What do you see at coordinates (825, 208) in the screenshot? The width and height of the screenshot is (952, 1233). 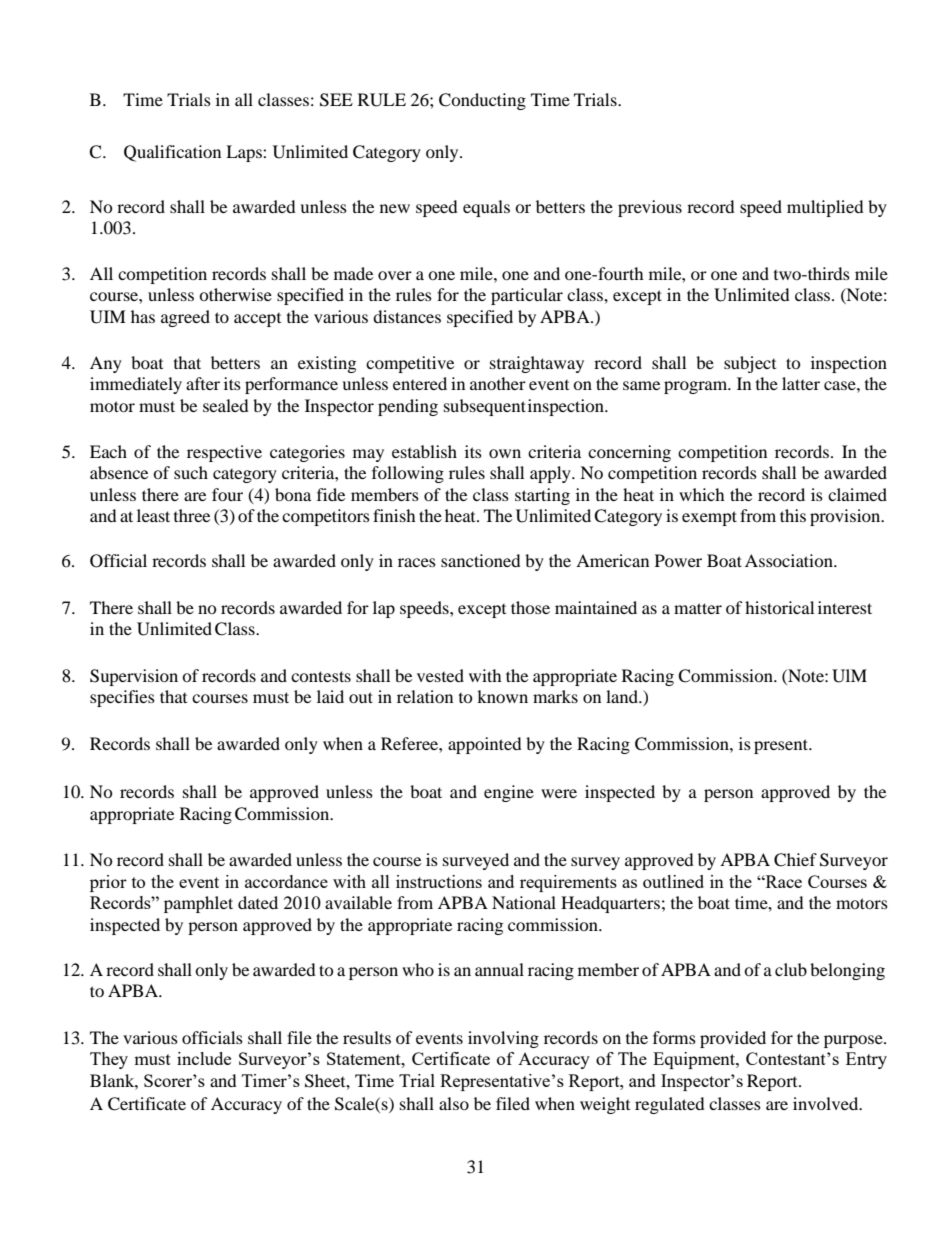 I see `multiplied` at bounding box center [825, 208].
